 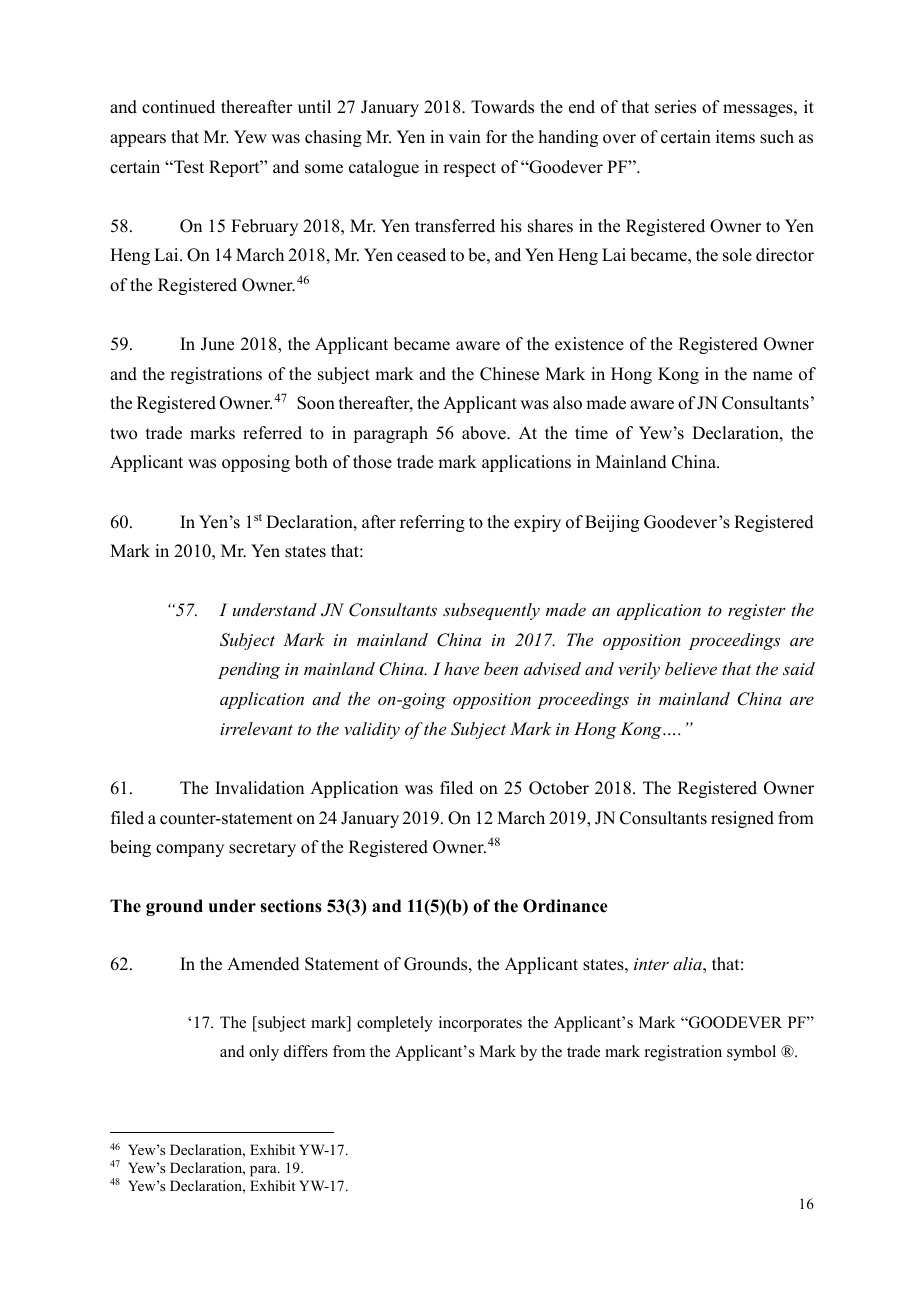 I want to click on only, so click(x=264, y=1053).
